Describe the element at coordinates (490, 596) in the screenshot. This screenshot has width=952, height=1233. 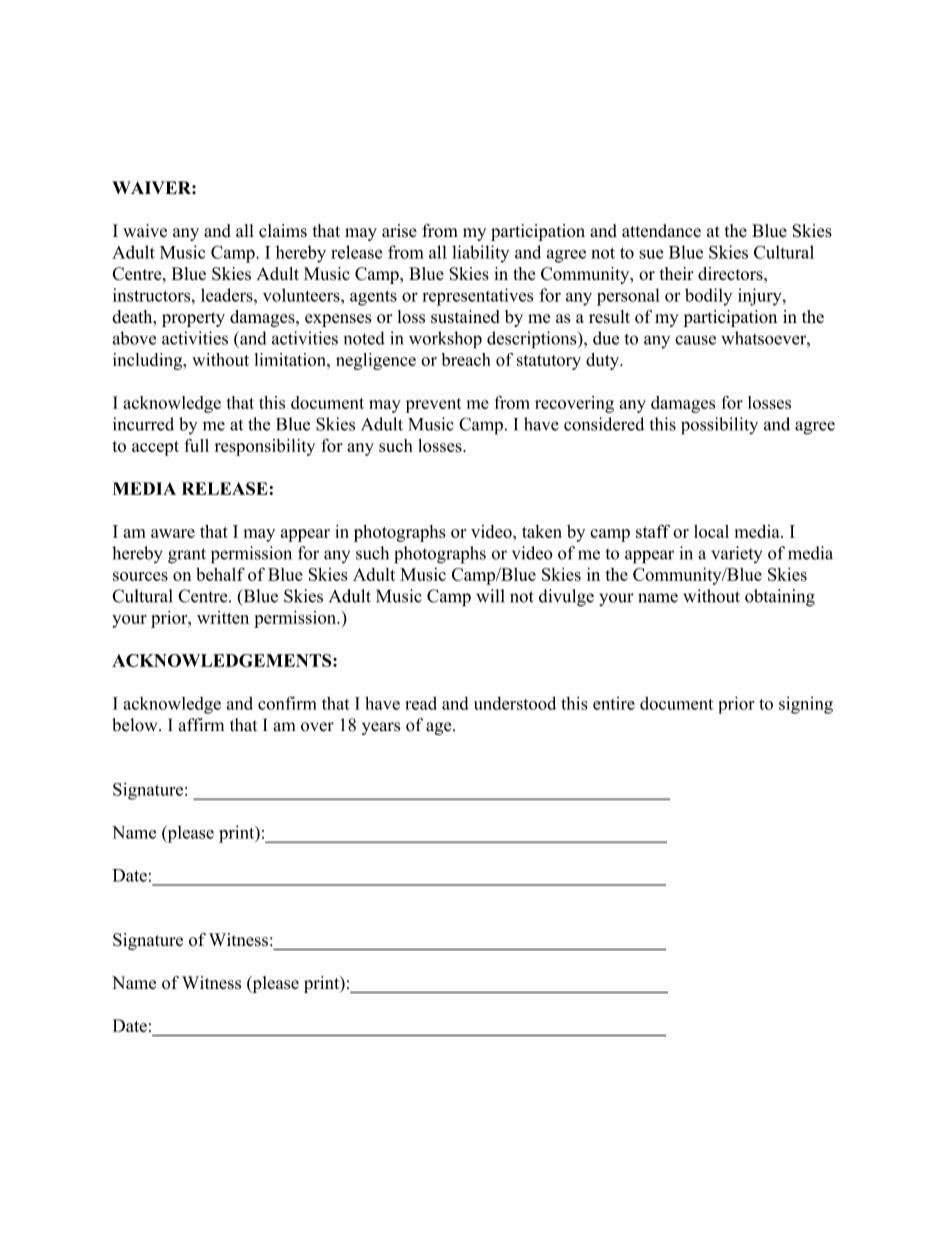
I see `will` at that location.
